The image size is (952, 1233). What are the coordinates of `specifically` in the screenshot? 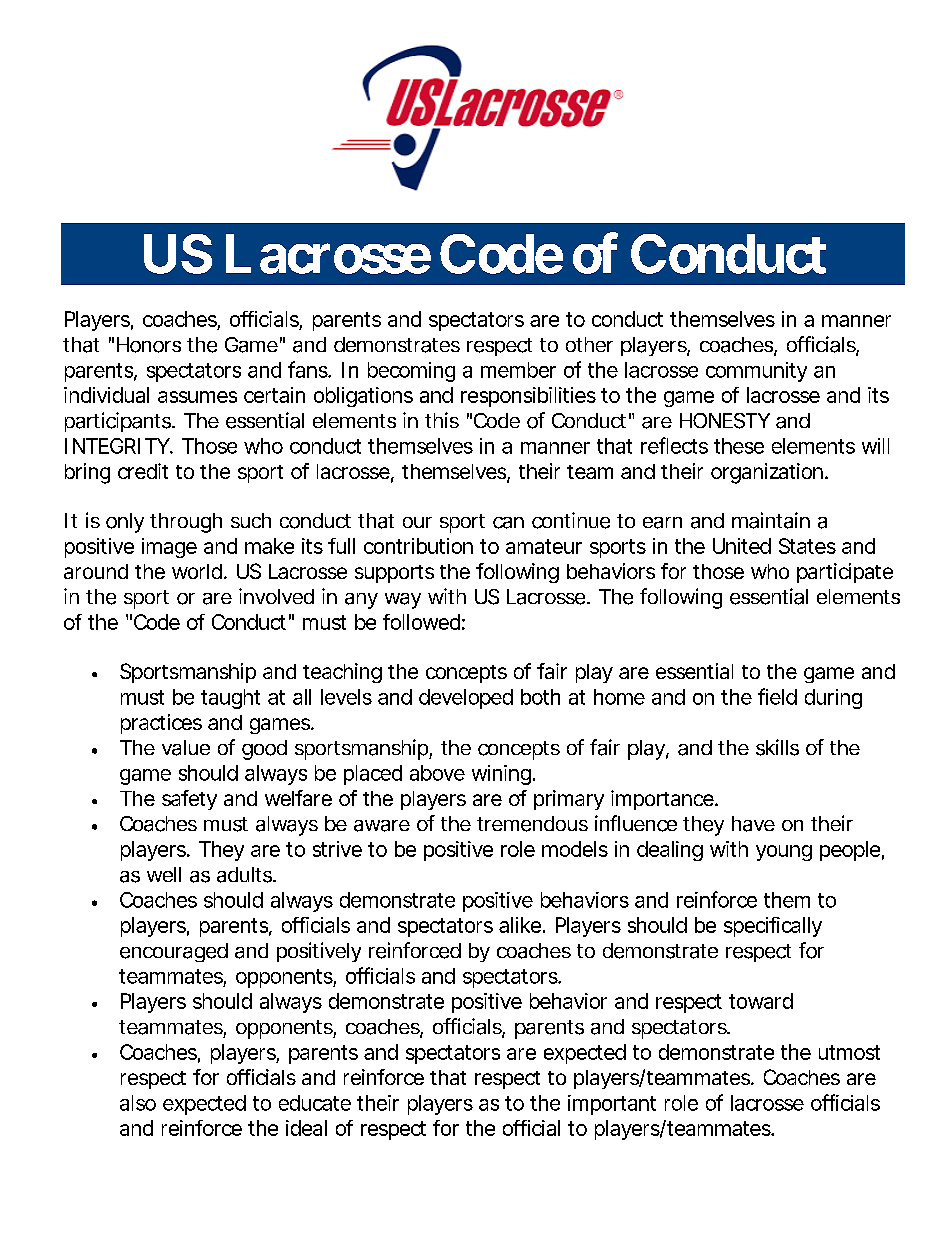 It's located at (773, 927).
